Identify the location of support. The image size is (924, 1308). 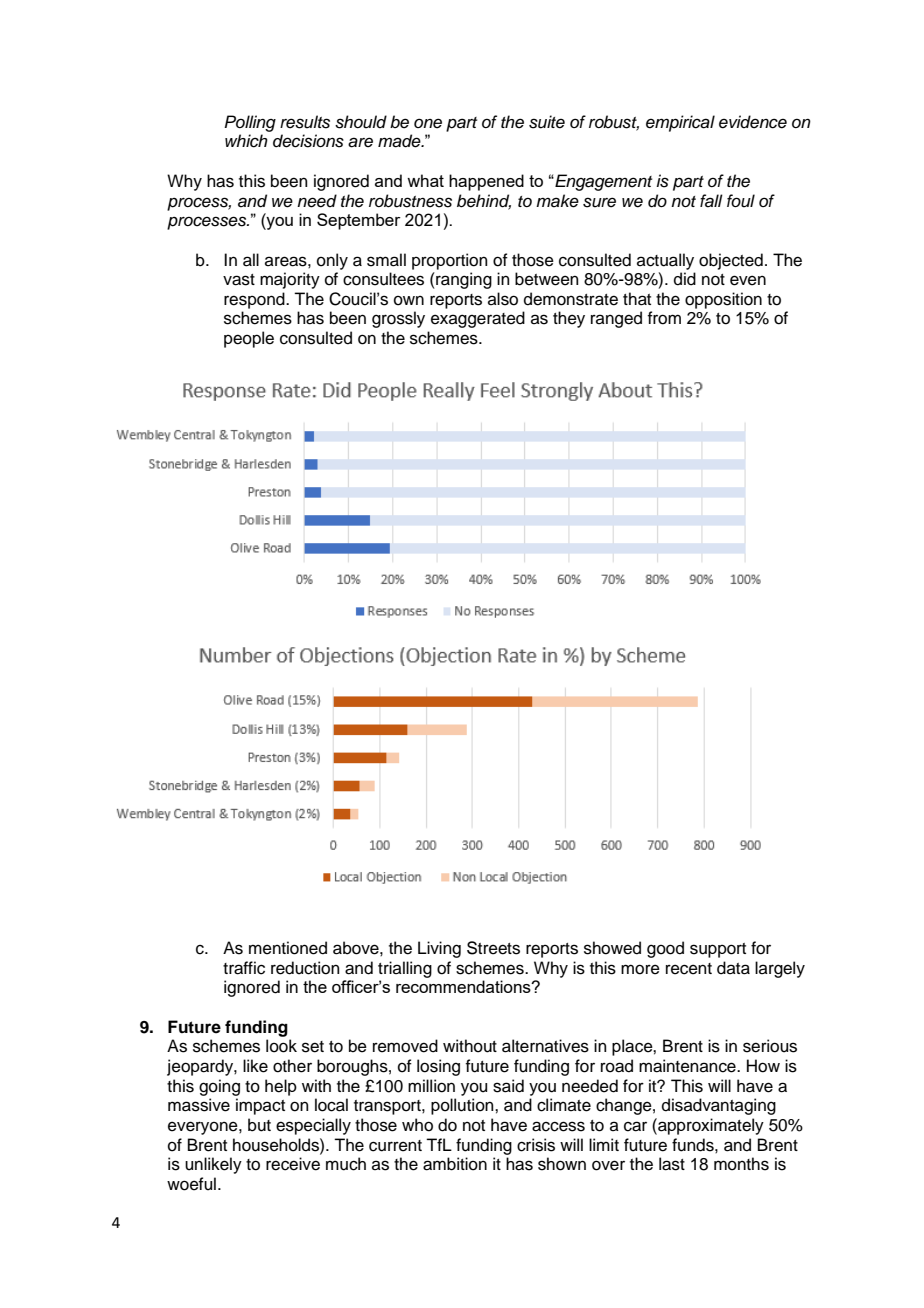
(718, 950).
